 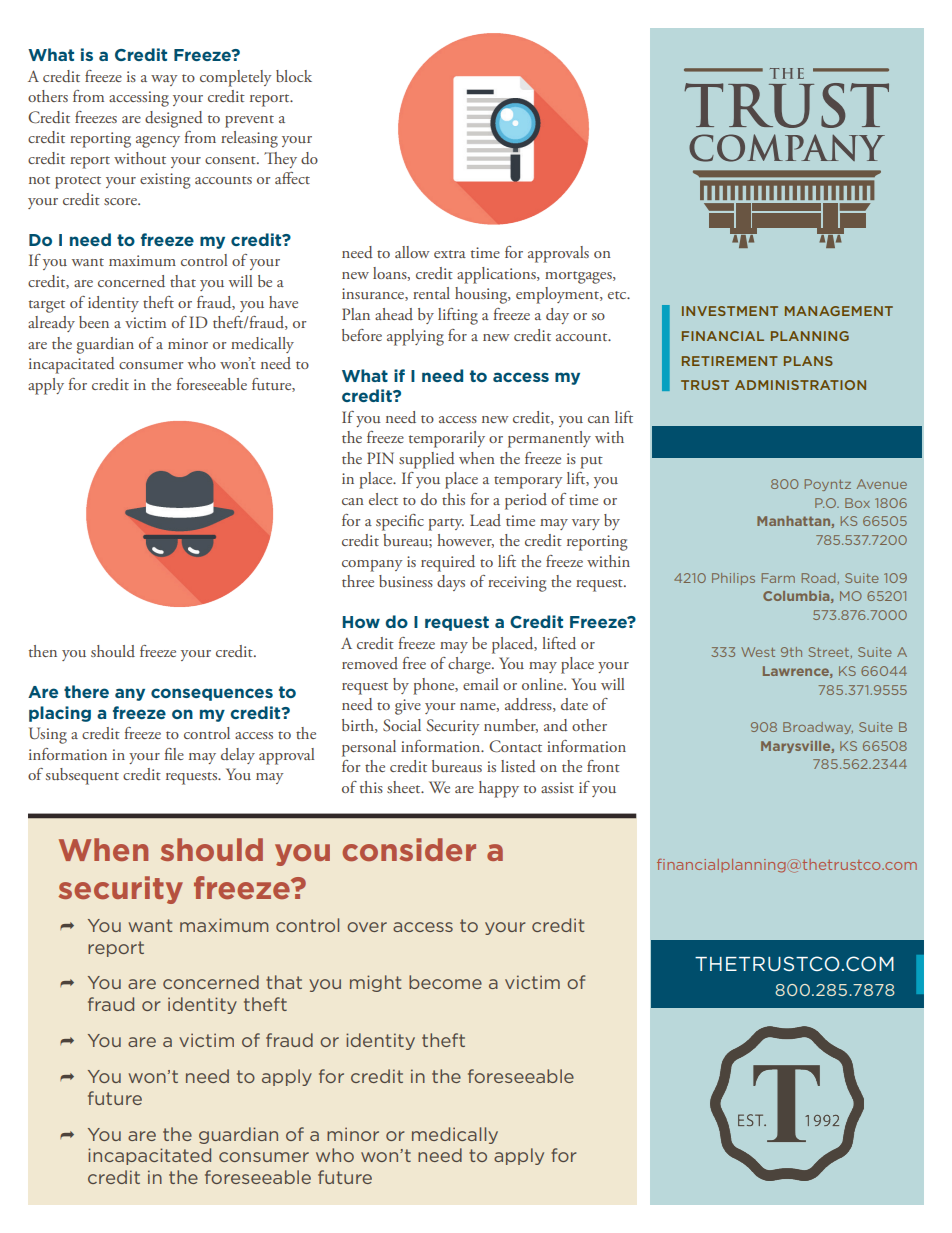 What do you see at coordinates (778, 578) in the screenshot?
I see `Farm` at bounding box center [778, 578].
